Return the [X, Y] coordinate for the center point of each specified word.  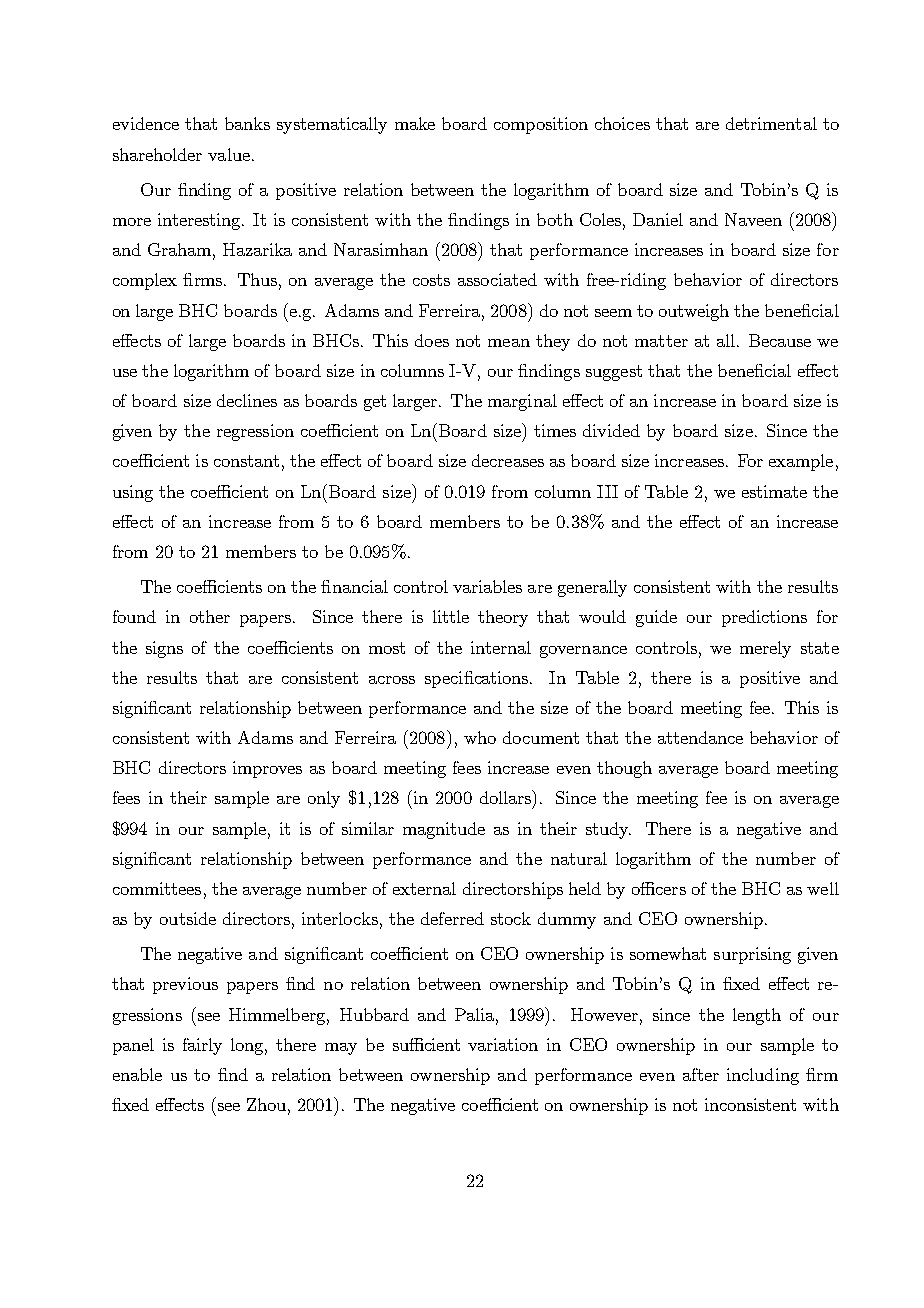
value [229, 154]
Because [780, 340]
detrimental [771, 123]
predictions [764, 618]
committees [157, 888]
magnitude [444, 830]
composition [541, 125]
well [823, 888]
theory [503, 618]
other [210, 616]
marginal [522, 402]
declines [247, 400]
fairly [202, 1046]
